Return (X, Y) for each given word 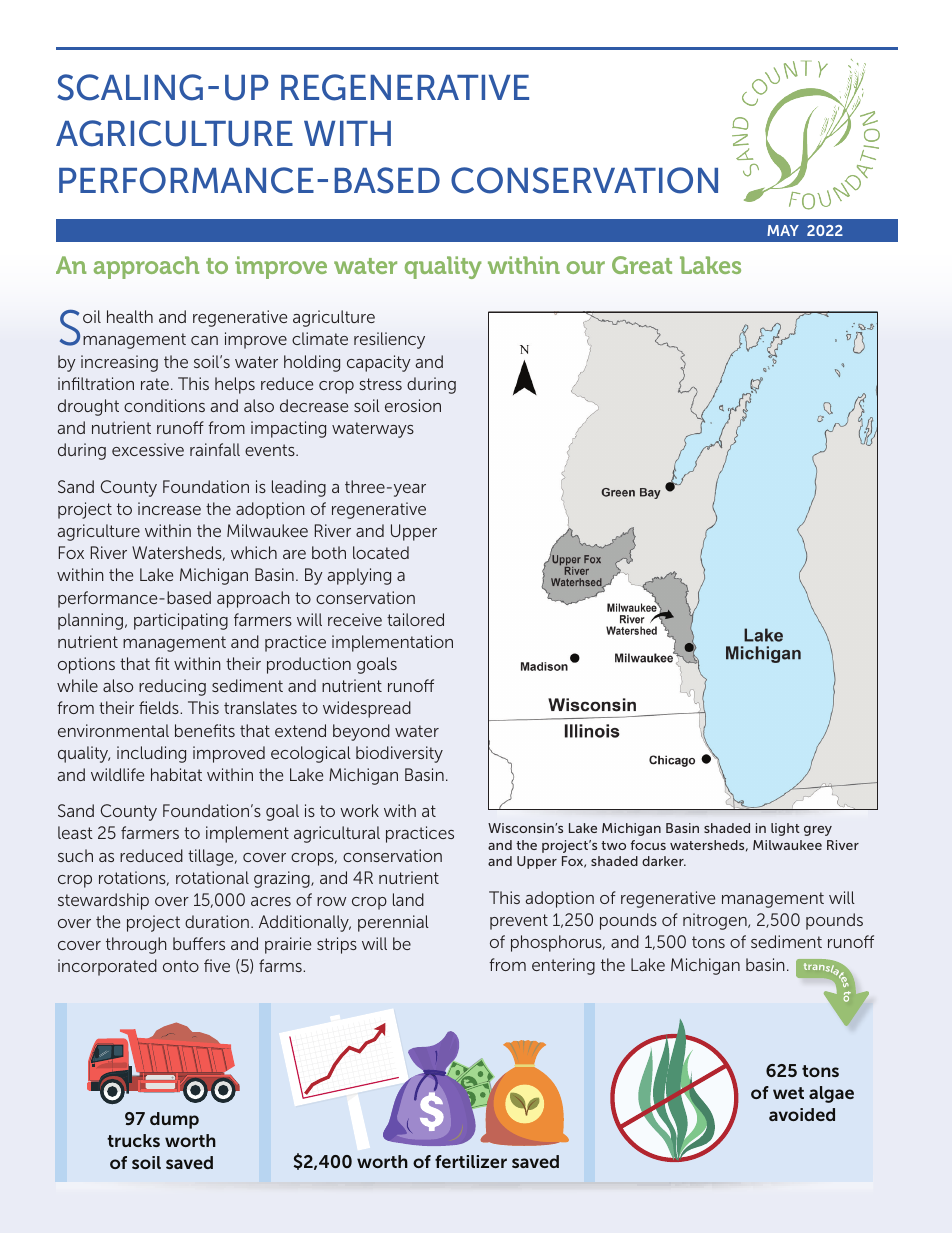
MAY (783, 230)
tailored (415, 619)
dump (174, 1120)
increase (169, 508)
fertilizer (471, 1161)
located (381, 552)
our (585, 267)
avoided (802, 1114)
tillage (212, 857)
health (130, 316)
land (408, 899)
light (785, 829)
